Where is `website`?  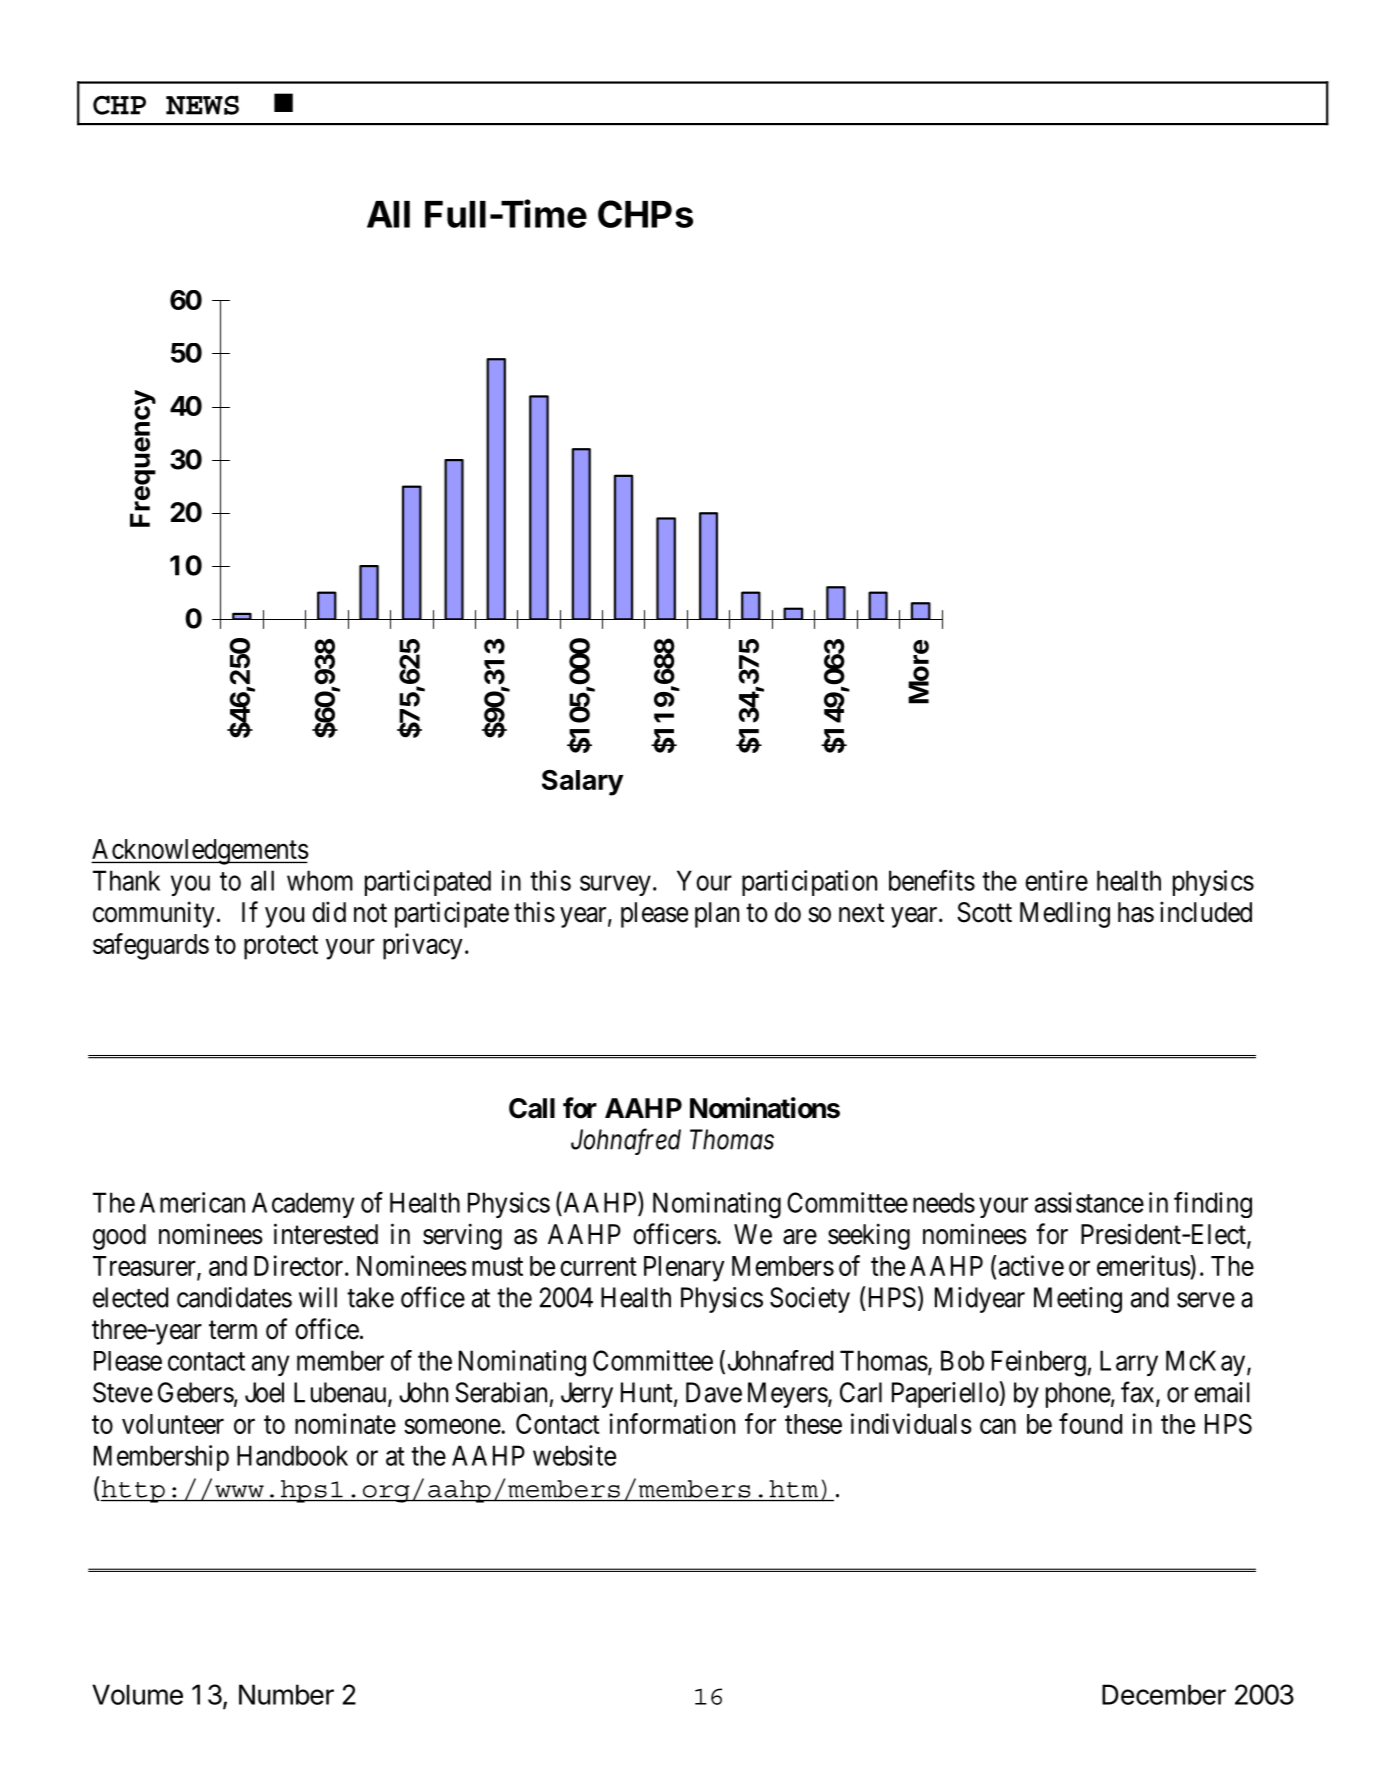 website is located at coordinates (574, 1455).
